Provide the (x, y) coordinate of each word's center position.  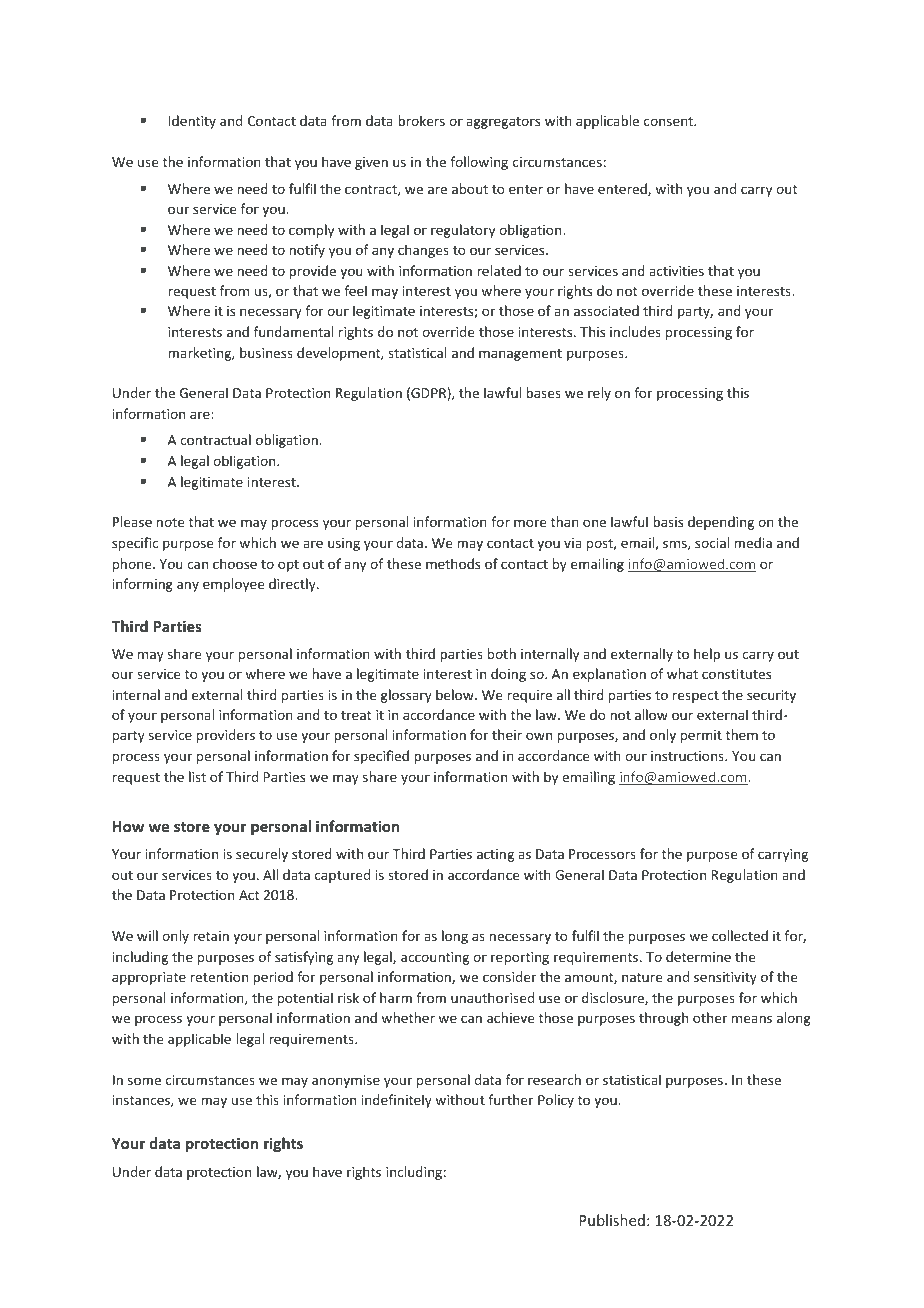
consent (670, 121)
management (520, 355)
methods (453, 563)
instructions (688, 756)
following (479, 163)
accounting (435, 958)
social (712, 542)
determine (698, 956)
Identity (192, 122)
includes (635, 331)
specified (381, 757)
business (266, 352)
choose (235, 563)
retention (219, 977)
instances (142, 1101)
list (197, 776)
